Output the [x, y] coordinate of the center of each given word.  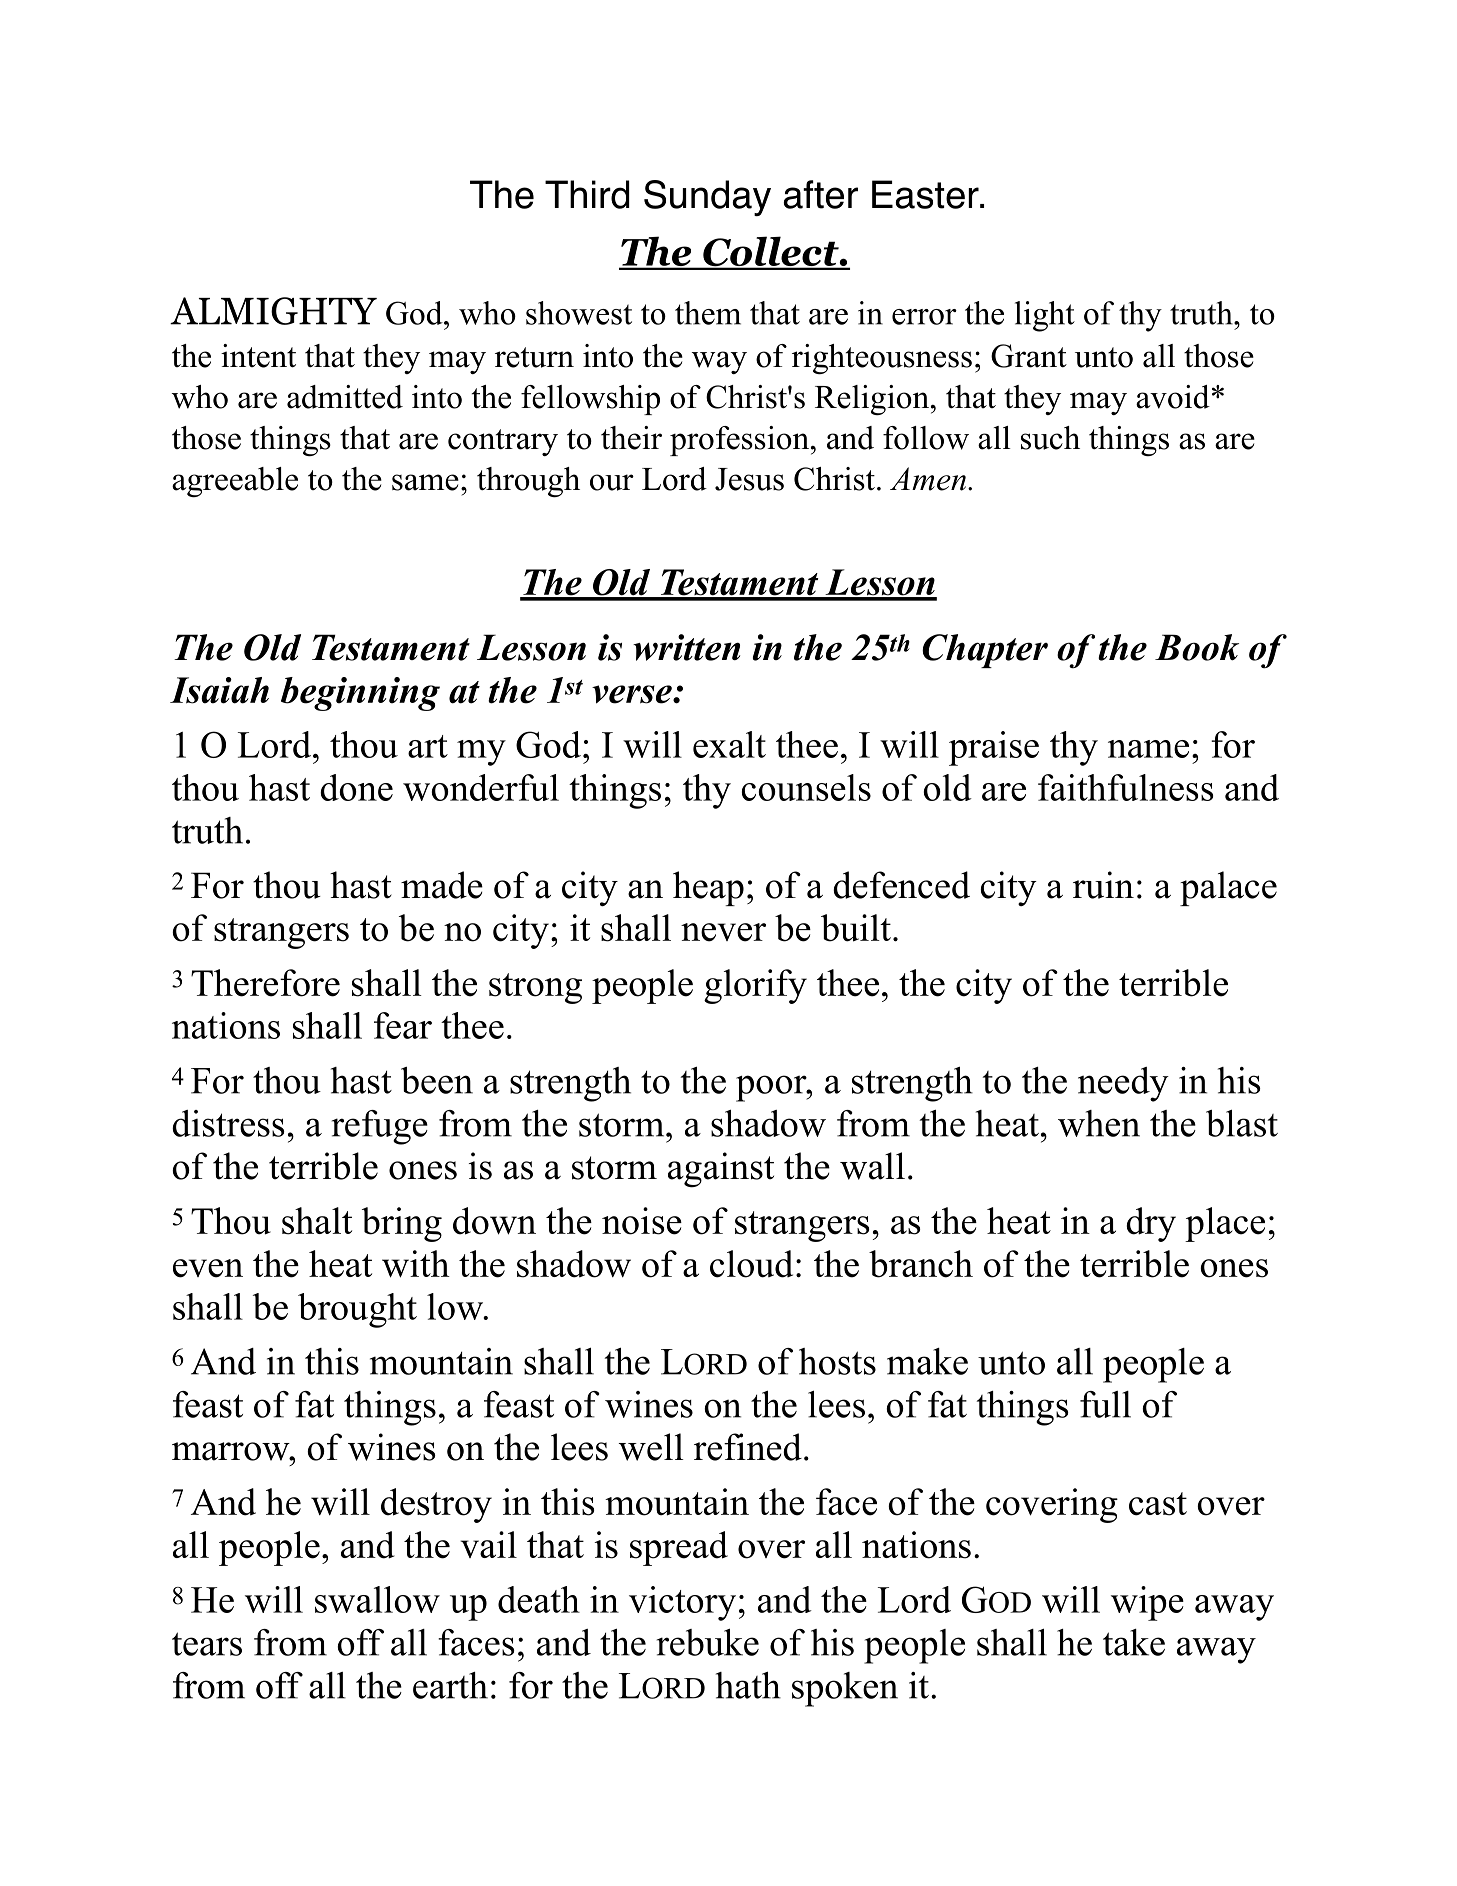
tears [207, 1644]
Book [1197, 647]
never [723, 932]
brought [357, 1310]
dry [1151, 1224]
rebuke [708, 1642]
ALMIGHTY [273, 311]
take [1134, 1642]
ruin [1103, 885]
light [1045, 316]
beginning [360, 694]
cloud [751, 1264]
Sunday [707, 198]
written [686, 647]
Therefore [265, 983]
